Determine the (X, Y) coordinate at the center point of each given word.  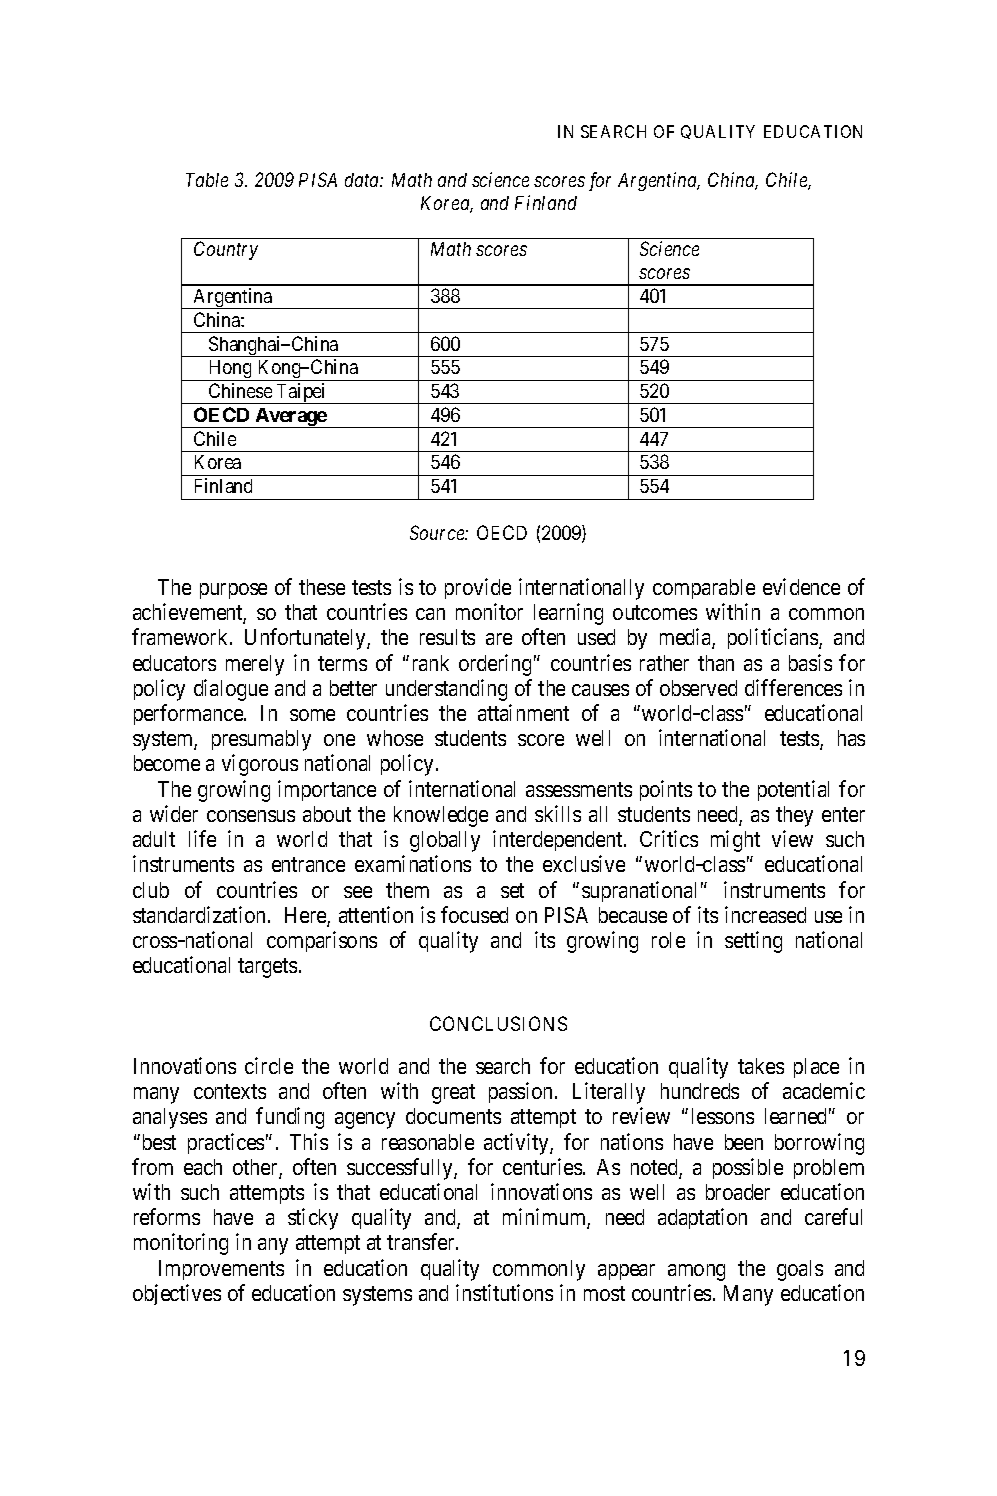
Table (207, 180)
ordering (495, 665)
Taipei (302, 393)
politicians (774, 638)
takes (761, 1066)
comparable (704, 589)
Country (226, 250)
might (735, 841)
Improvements (221, 1270)
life (202, 838)
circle (269, 1065)
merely (255, 665)
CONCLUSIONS (498, 1023)
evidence (801, 586)
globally (445, 841)
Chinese (240, 390)
